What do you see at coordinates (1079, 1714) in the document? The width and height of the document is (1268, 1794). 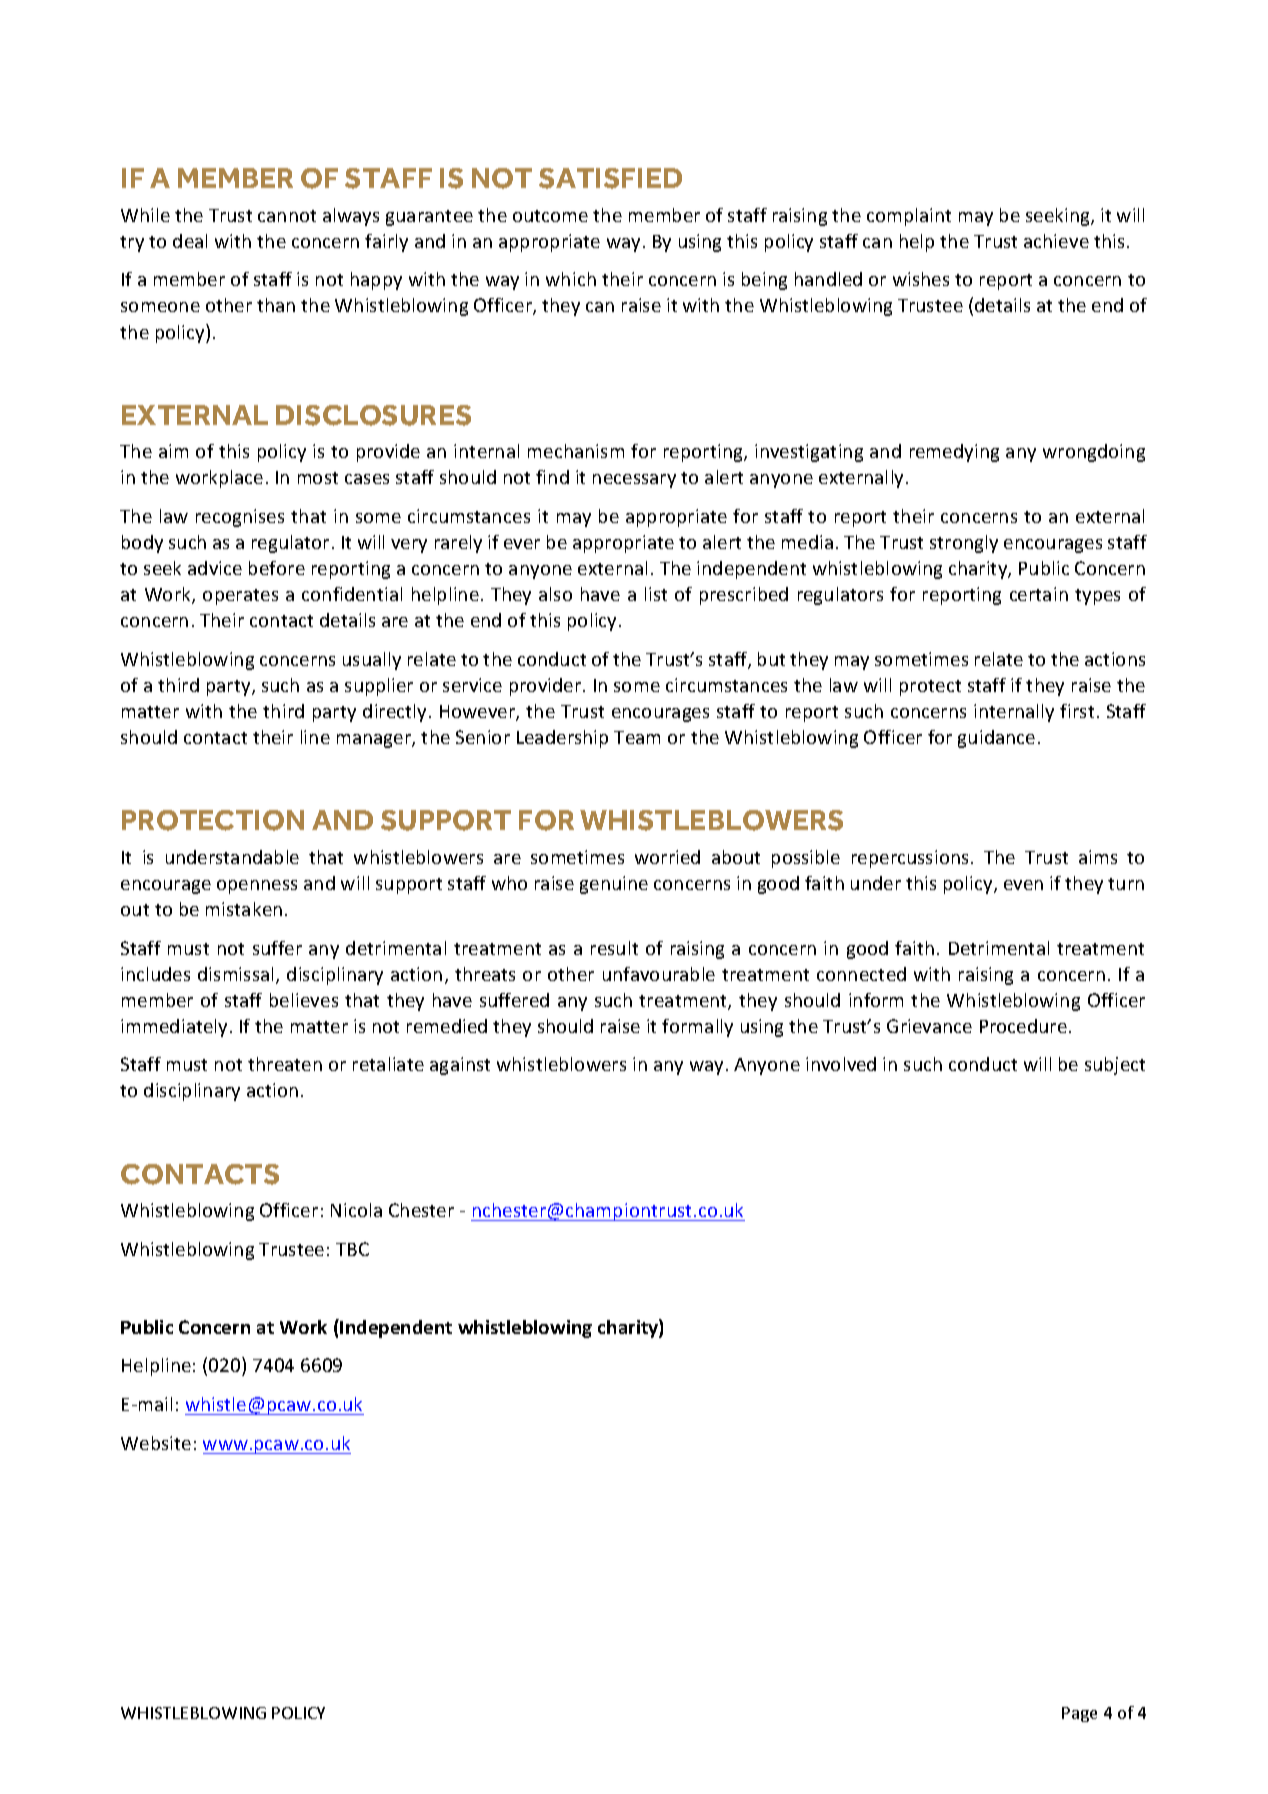 I see `Page` at bounding box center [1079, 1714].
